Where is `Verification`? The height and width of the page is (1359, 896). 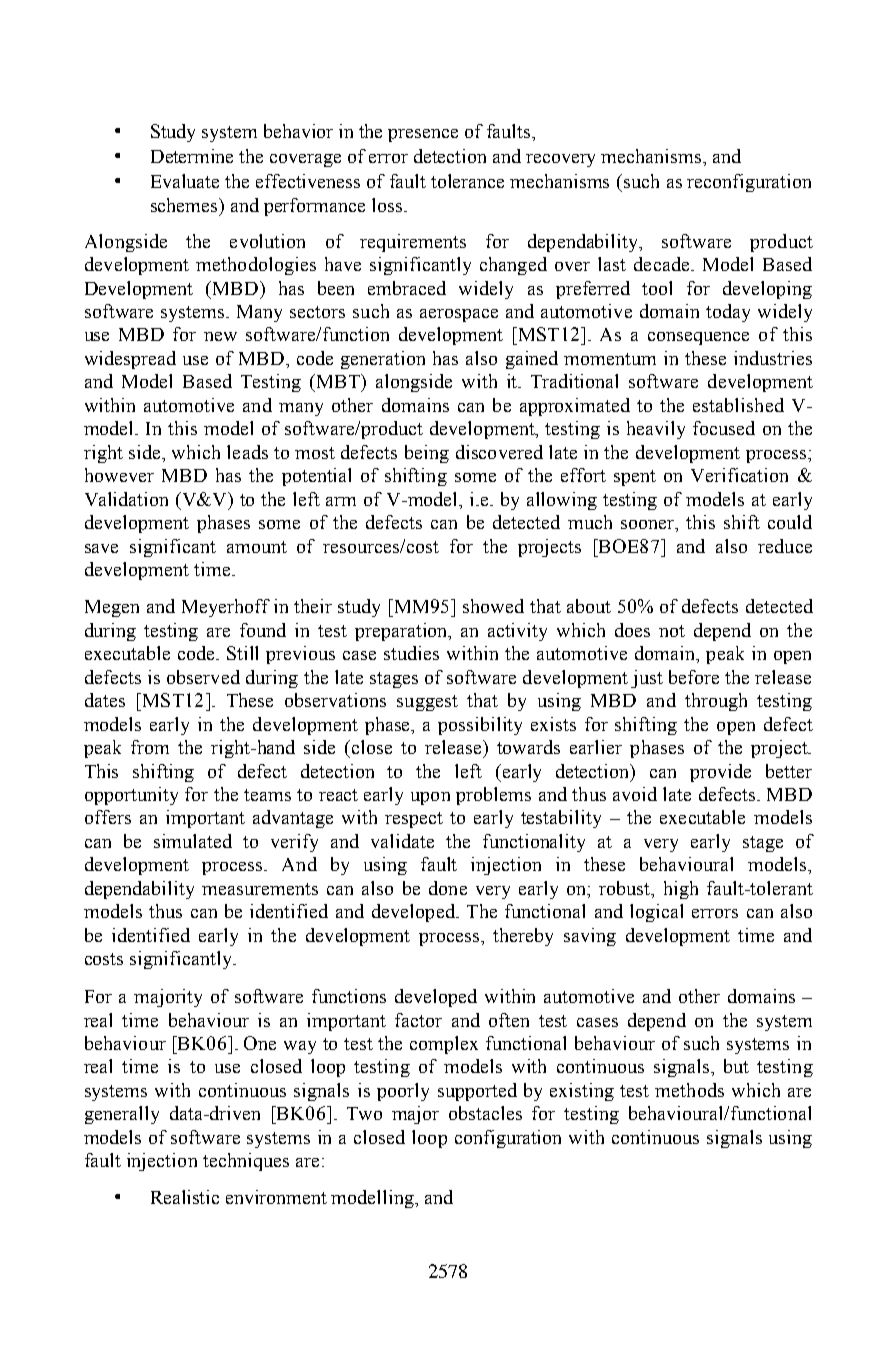
Verification is located at coordinates (739, 475).
